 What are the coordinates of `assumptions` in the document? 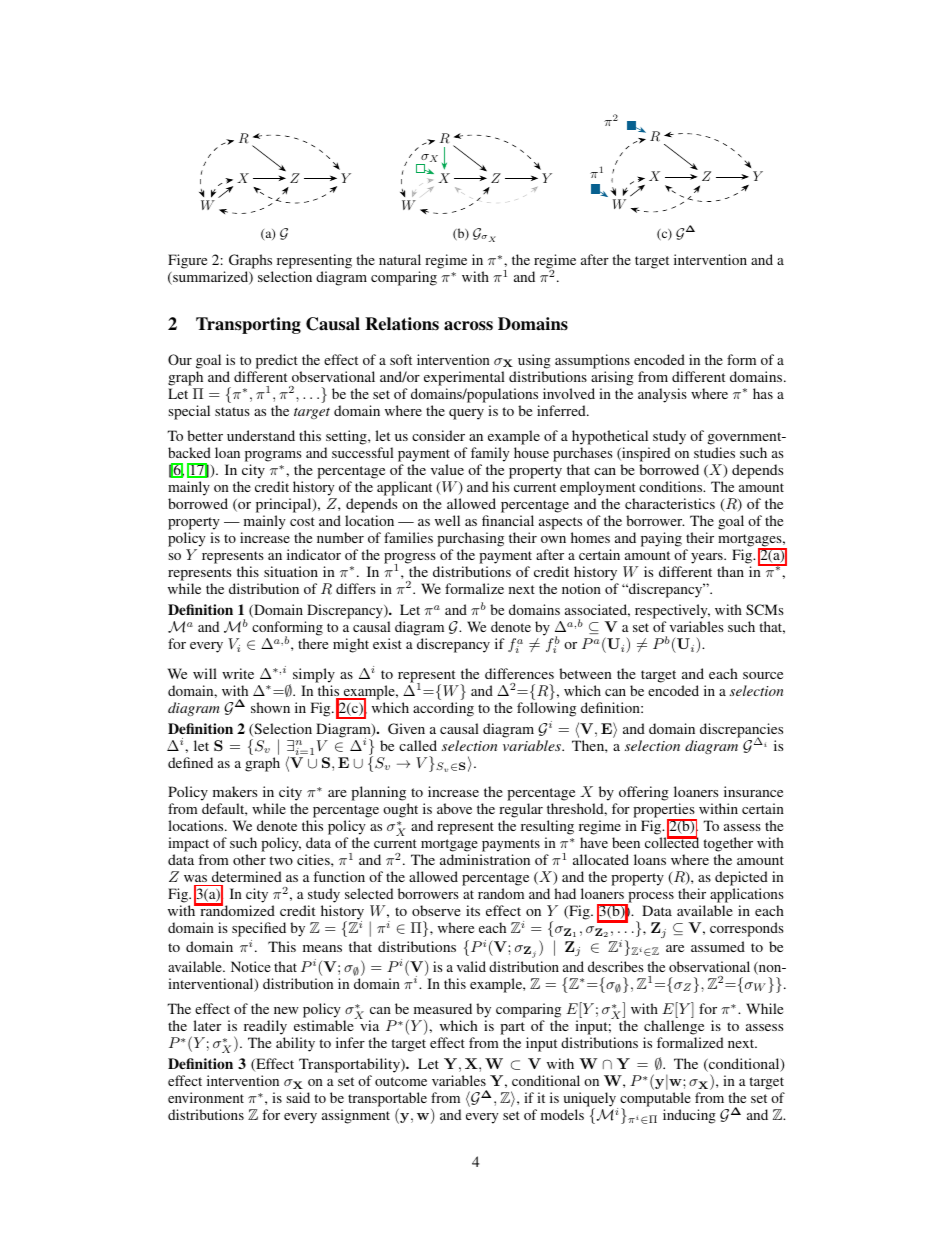 It's located at (592, 361).
